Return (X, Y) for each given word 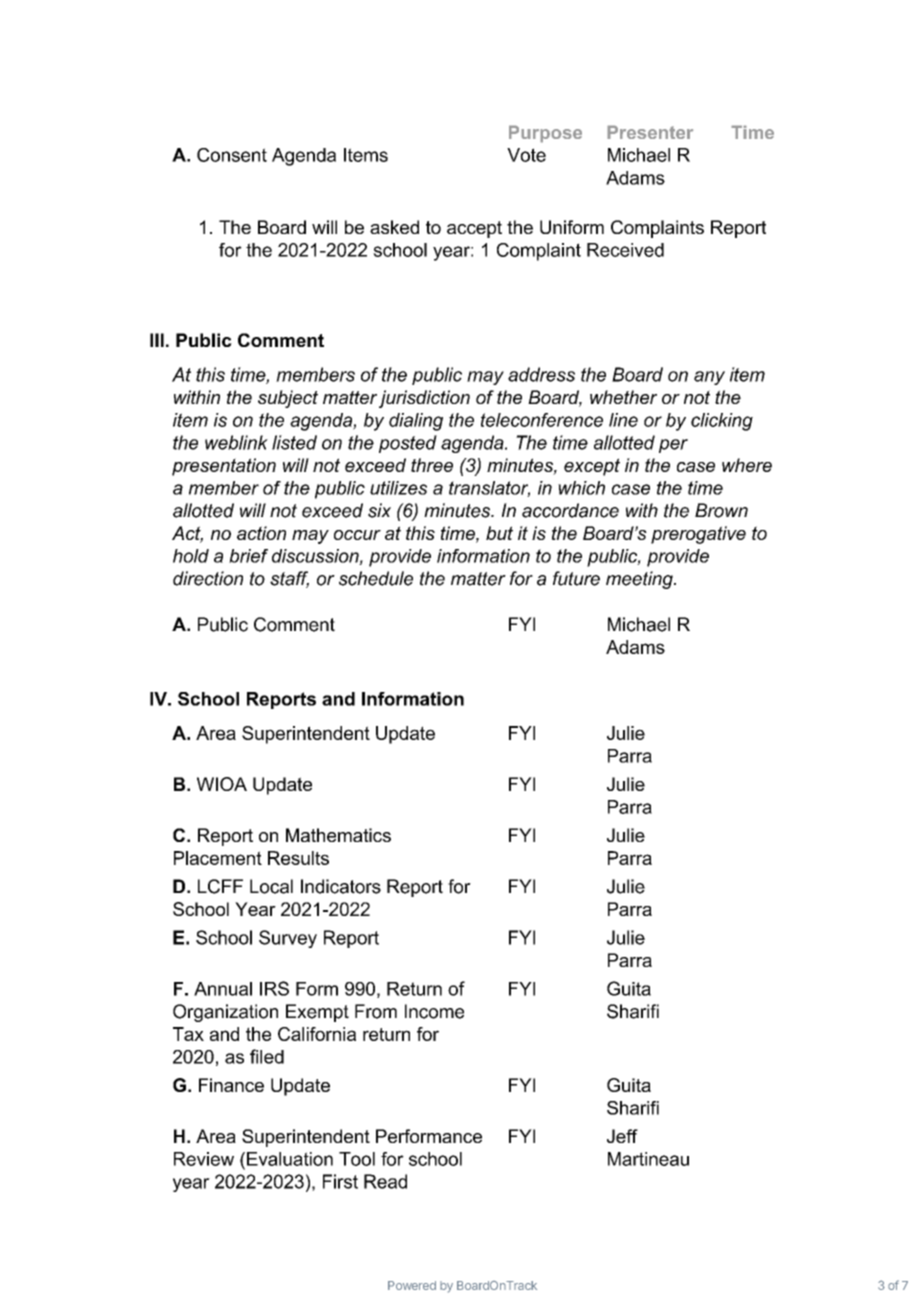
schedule (376, 578)
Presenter (650, 132)
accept (474, 229)
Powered (412, 1285)
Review (204, 1159)
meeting (640, 580)
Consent (232, 155)
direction (208, 578)
